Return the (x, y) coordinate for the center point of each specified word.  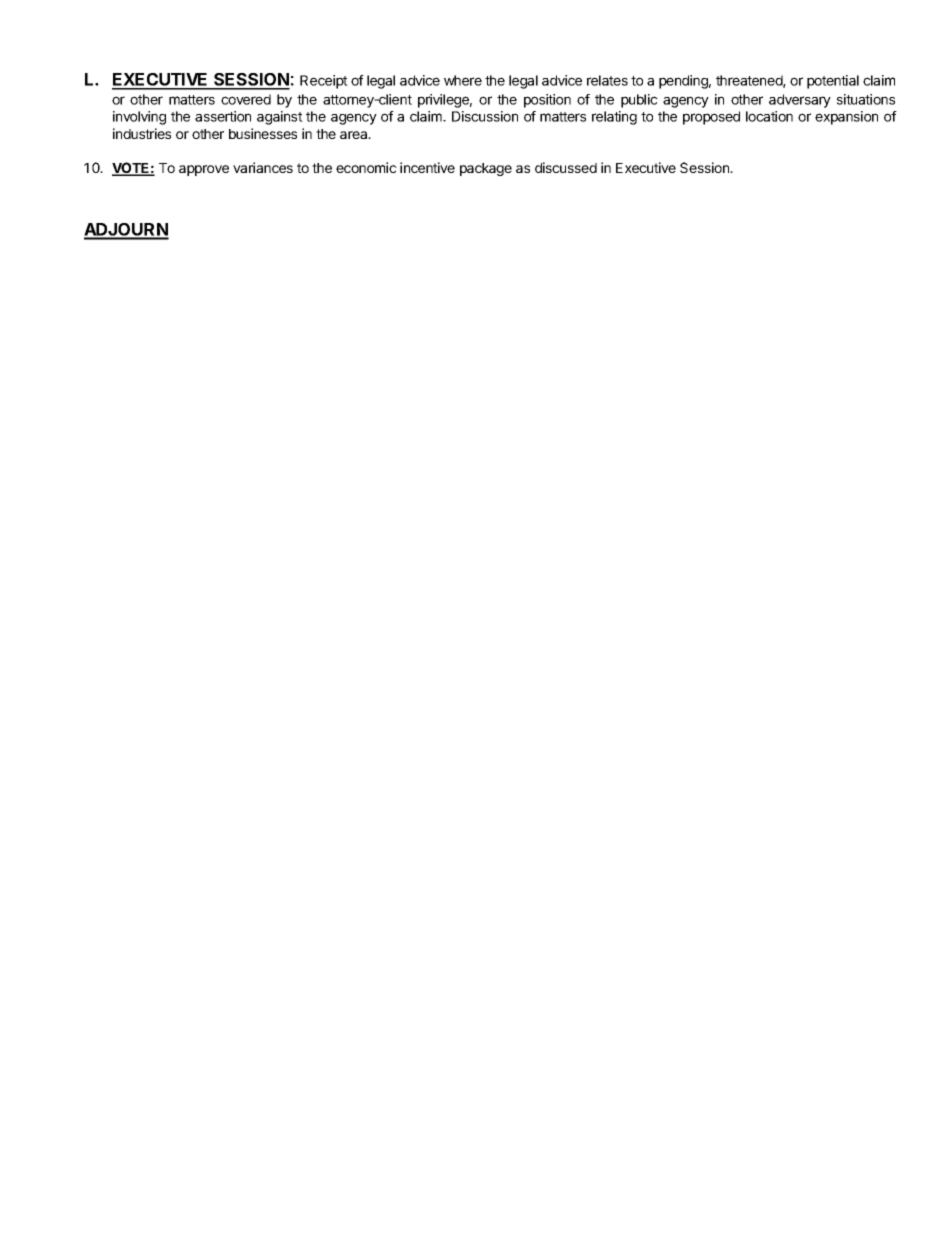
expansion (846, 118)
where (463, 80)
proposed (711, 118)
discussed (566, 167)
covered (246, 99)
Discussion (485, 116)
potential (833, 82)
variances (263, 167)
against (280, 118)
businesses (263, 133)
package (486, 169)
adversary (800, 101)
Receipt (324, 82)
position (547, 101)
